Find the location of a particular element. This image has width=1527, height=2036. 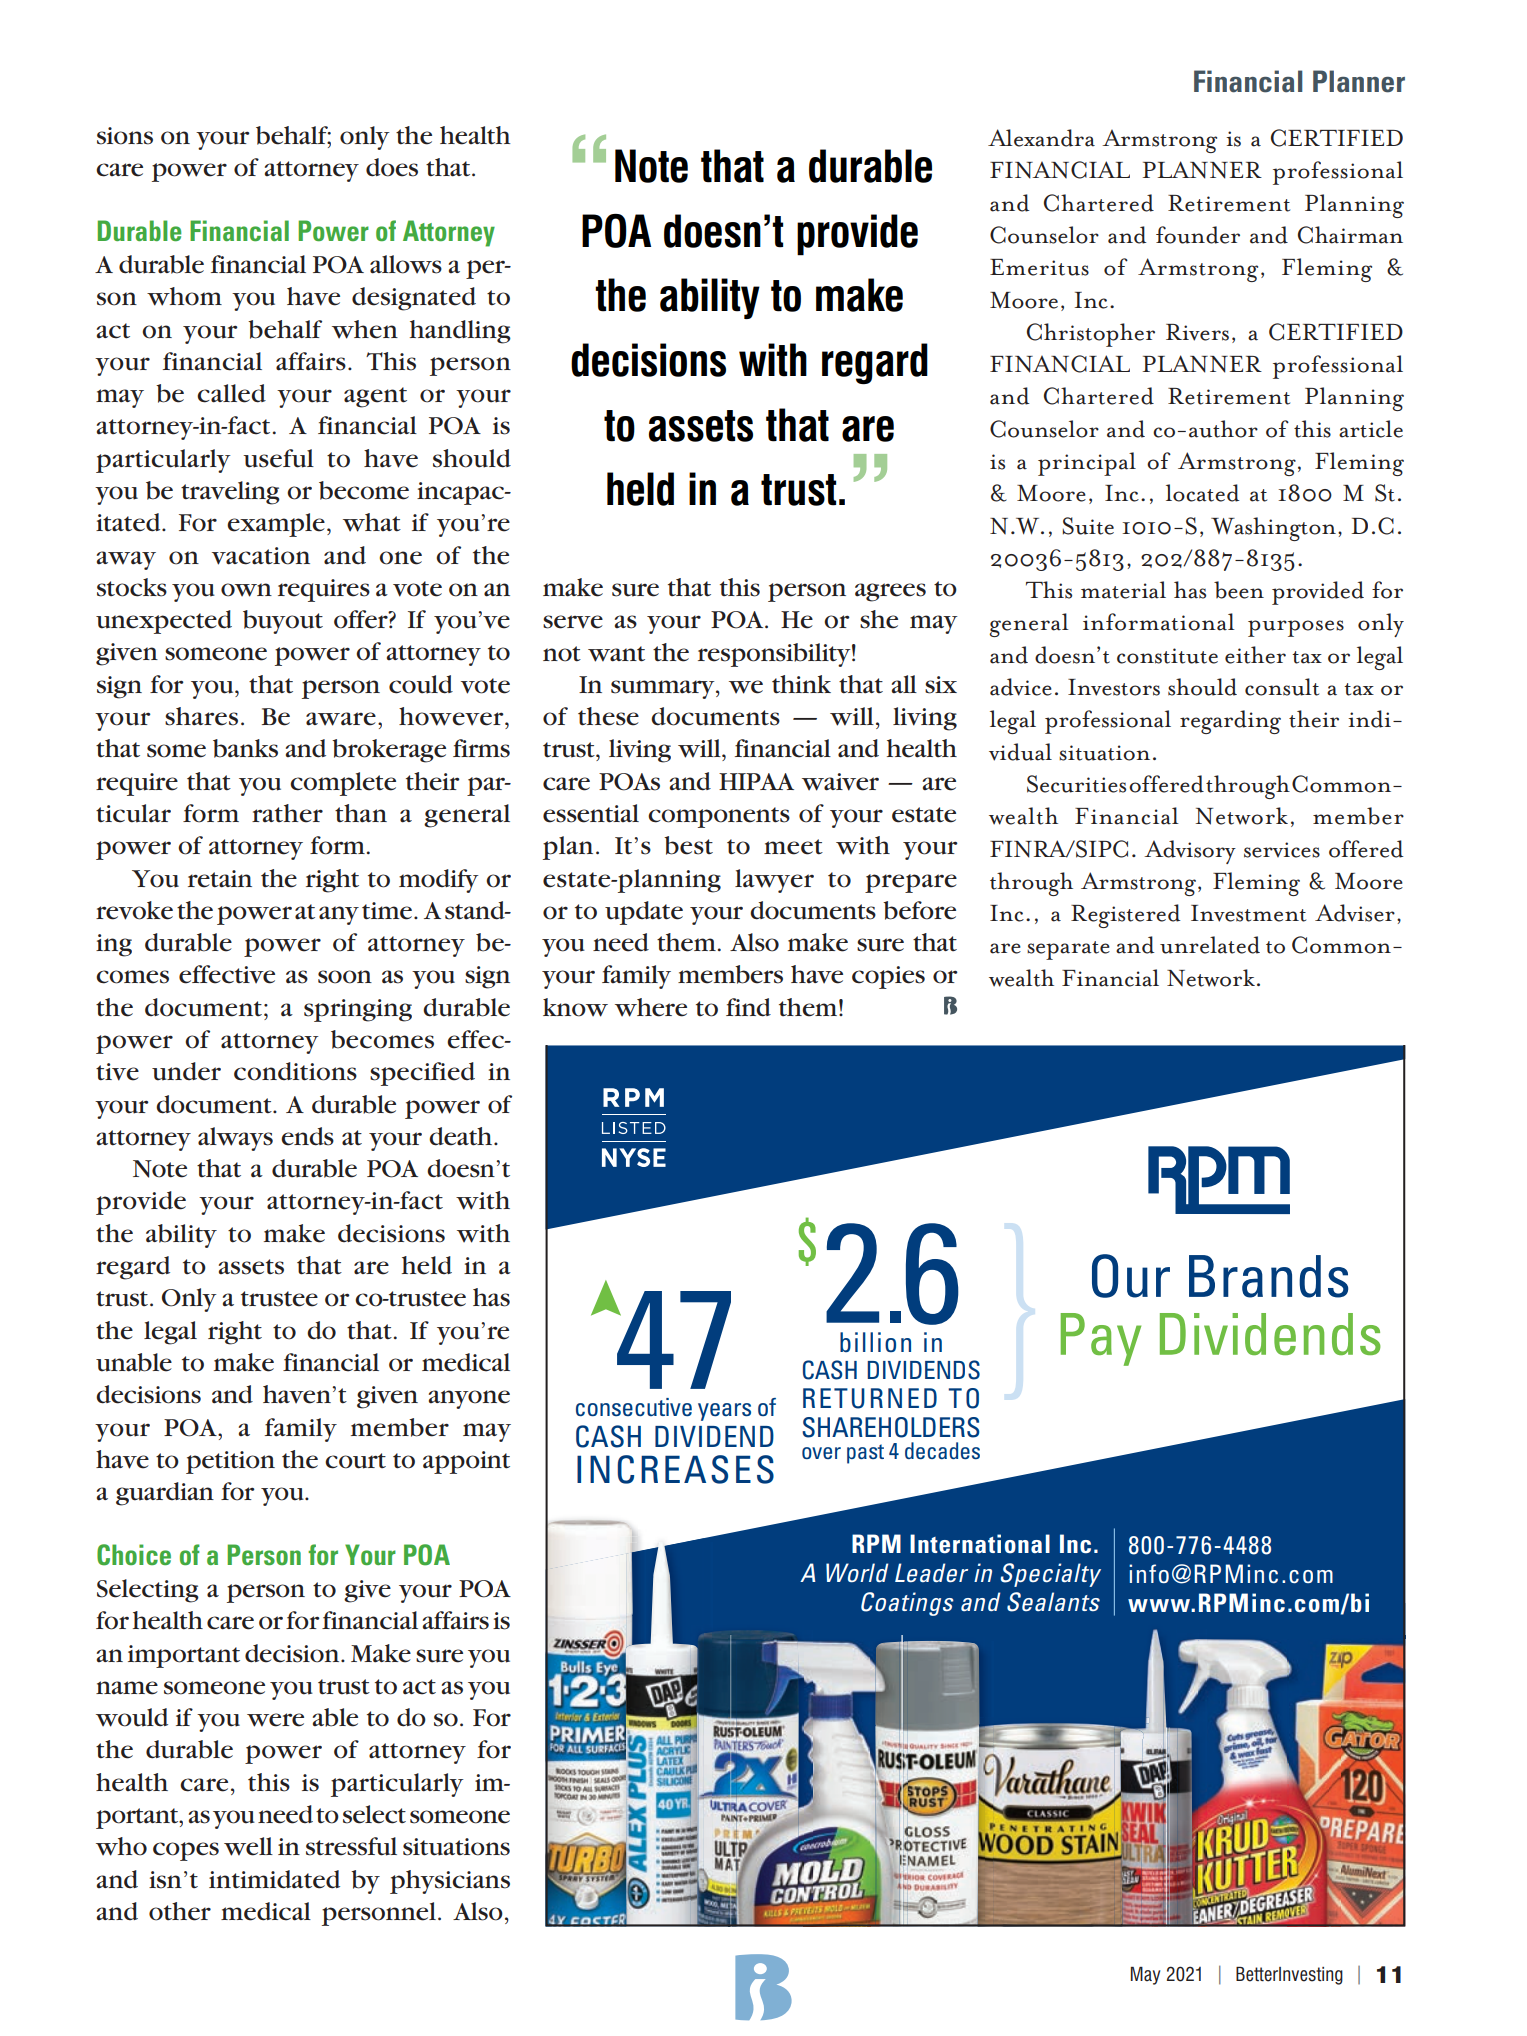

Sealants is located at coordinates (1053, 1602).
